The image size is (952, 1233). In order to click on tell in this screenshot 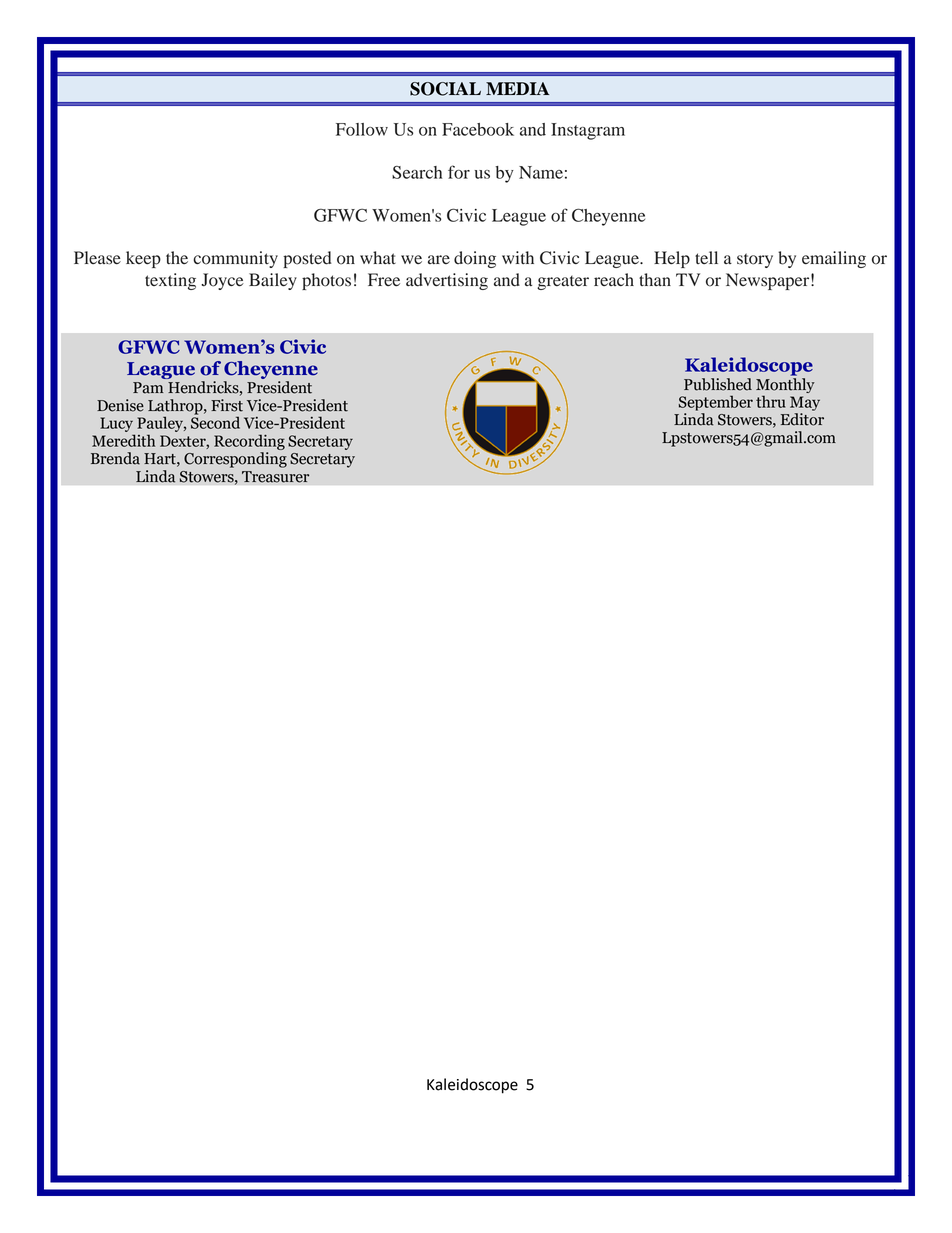, I will do `click(706, 257)`.
